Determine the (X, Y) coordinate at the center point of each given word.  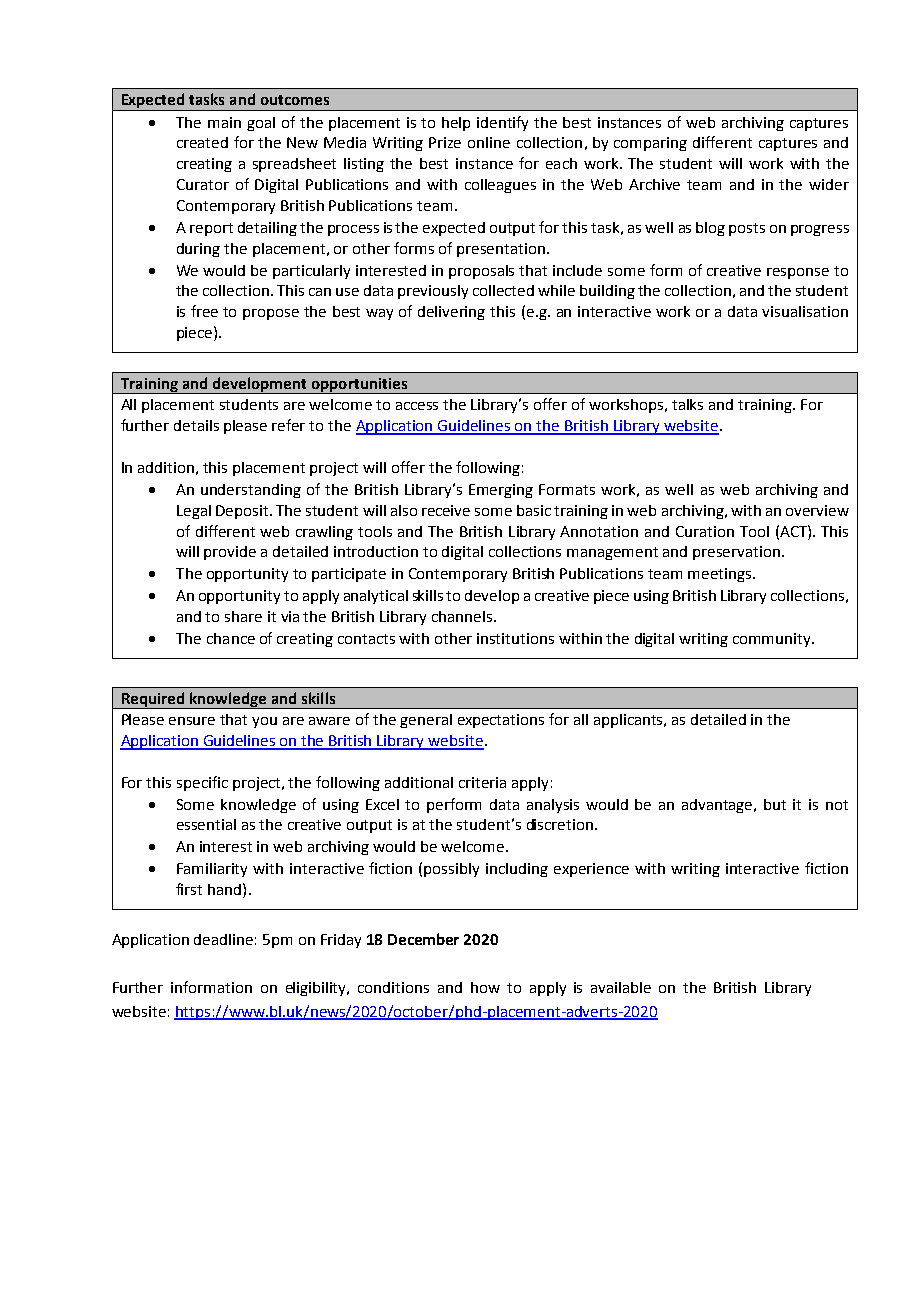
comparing (650, 144)
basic (534, 510)
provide (230, 553)
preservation (736, 553)
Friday (341, 941)
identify (502, 123)
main (224, 122)
